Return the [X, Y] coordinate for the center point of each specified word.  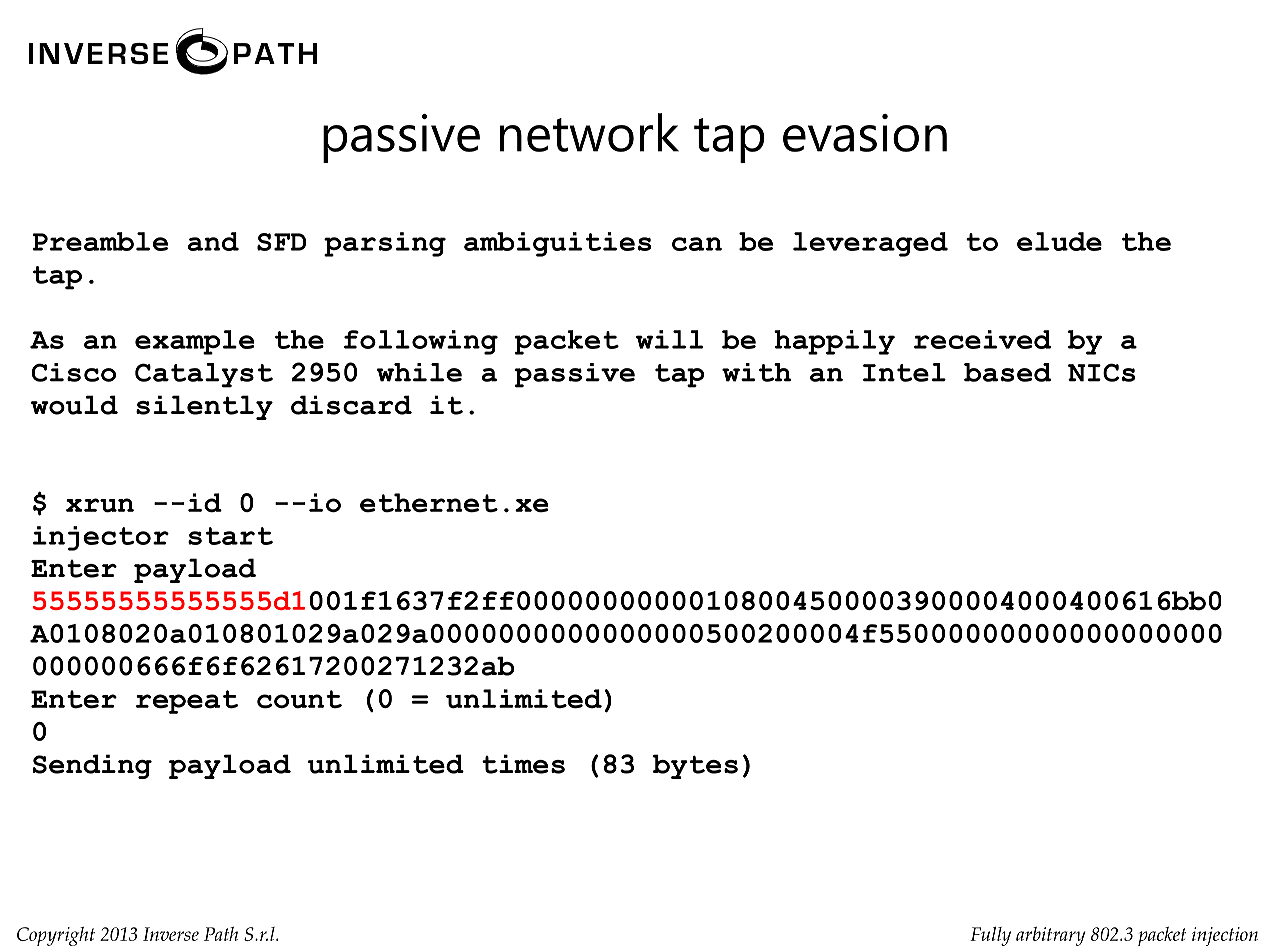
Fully [990, 936]
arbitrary [1050, 936]
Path [221, 934]
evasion [865, 133]
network [589, 132]
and [213, 241]
